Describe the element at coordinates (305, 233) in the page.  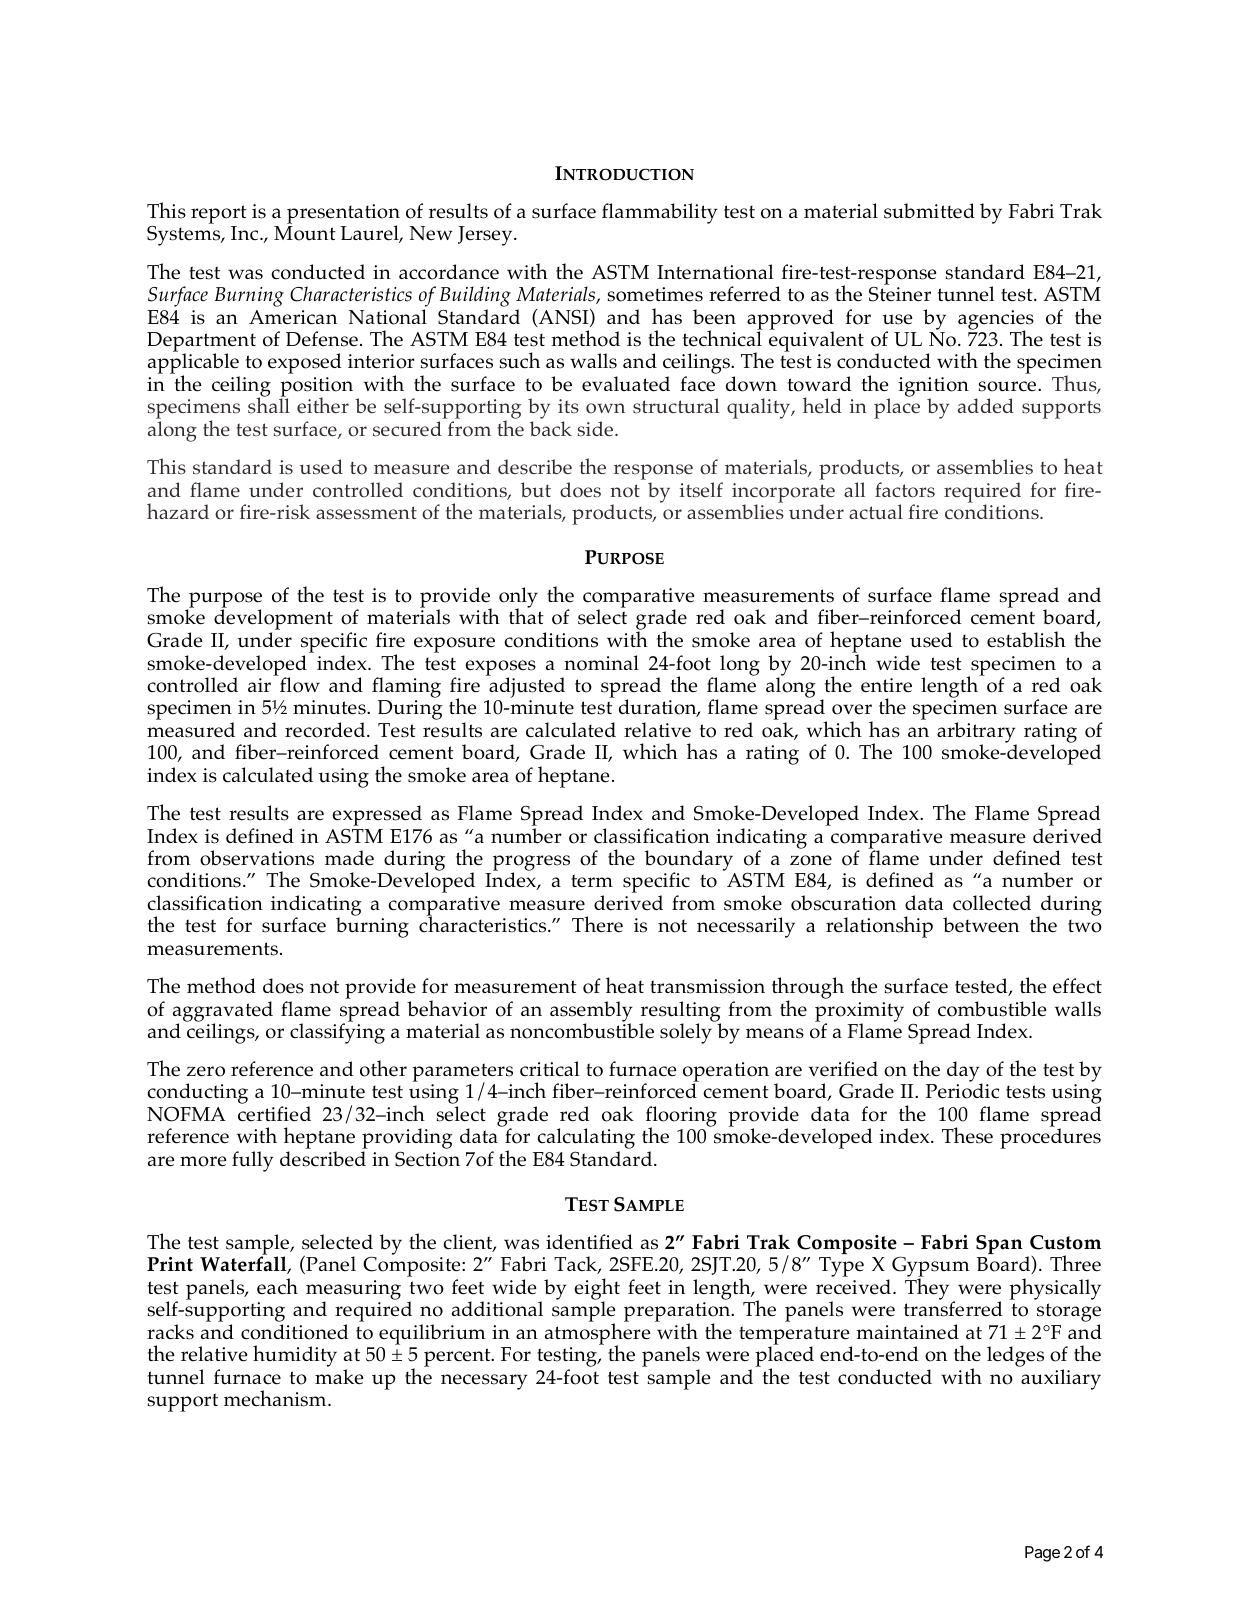
I see `Mount` at that location.
